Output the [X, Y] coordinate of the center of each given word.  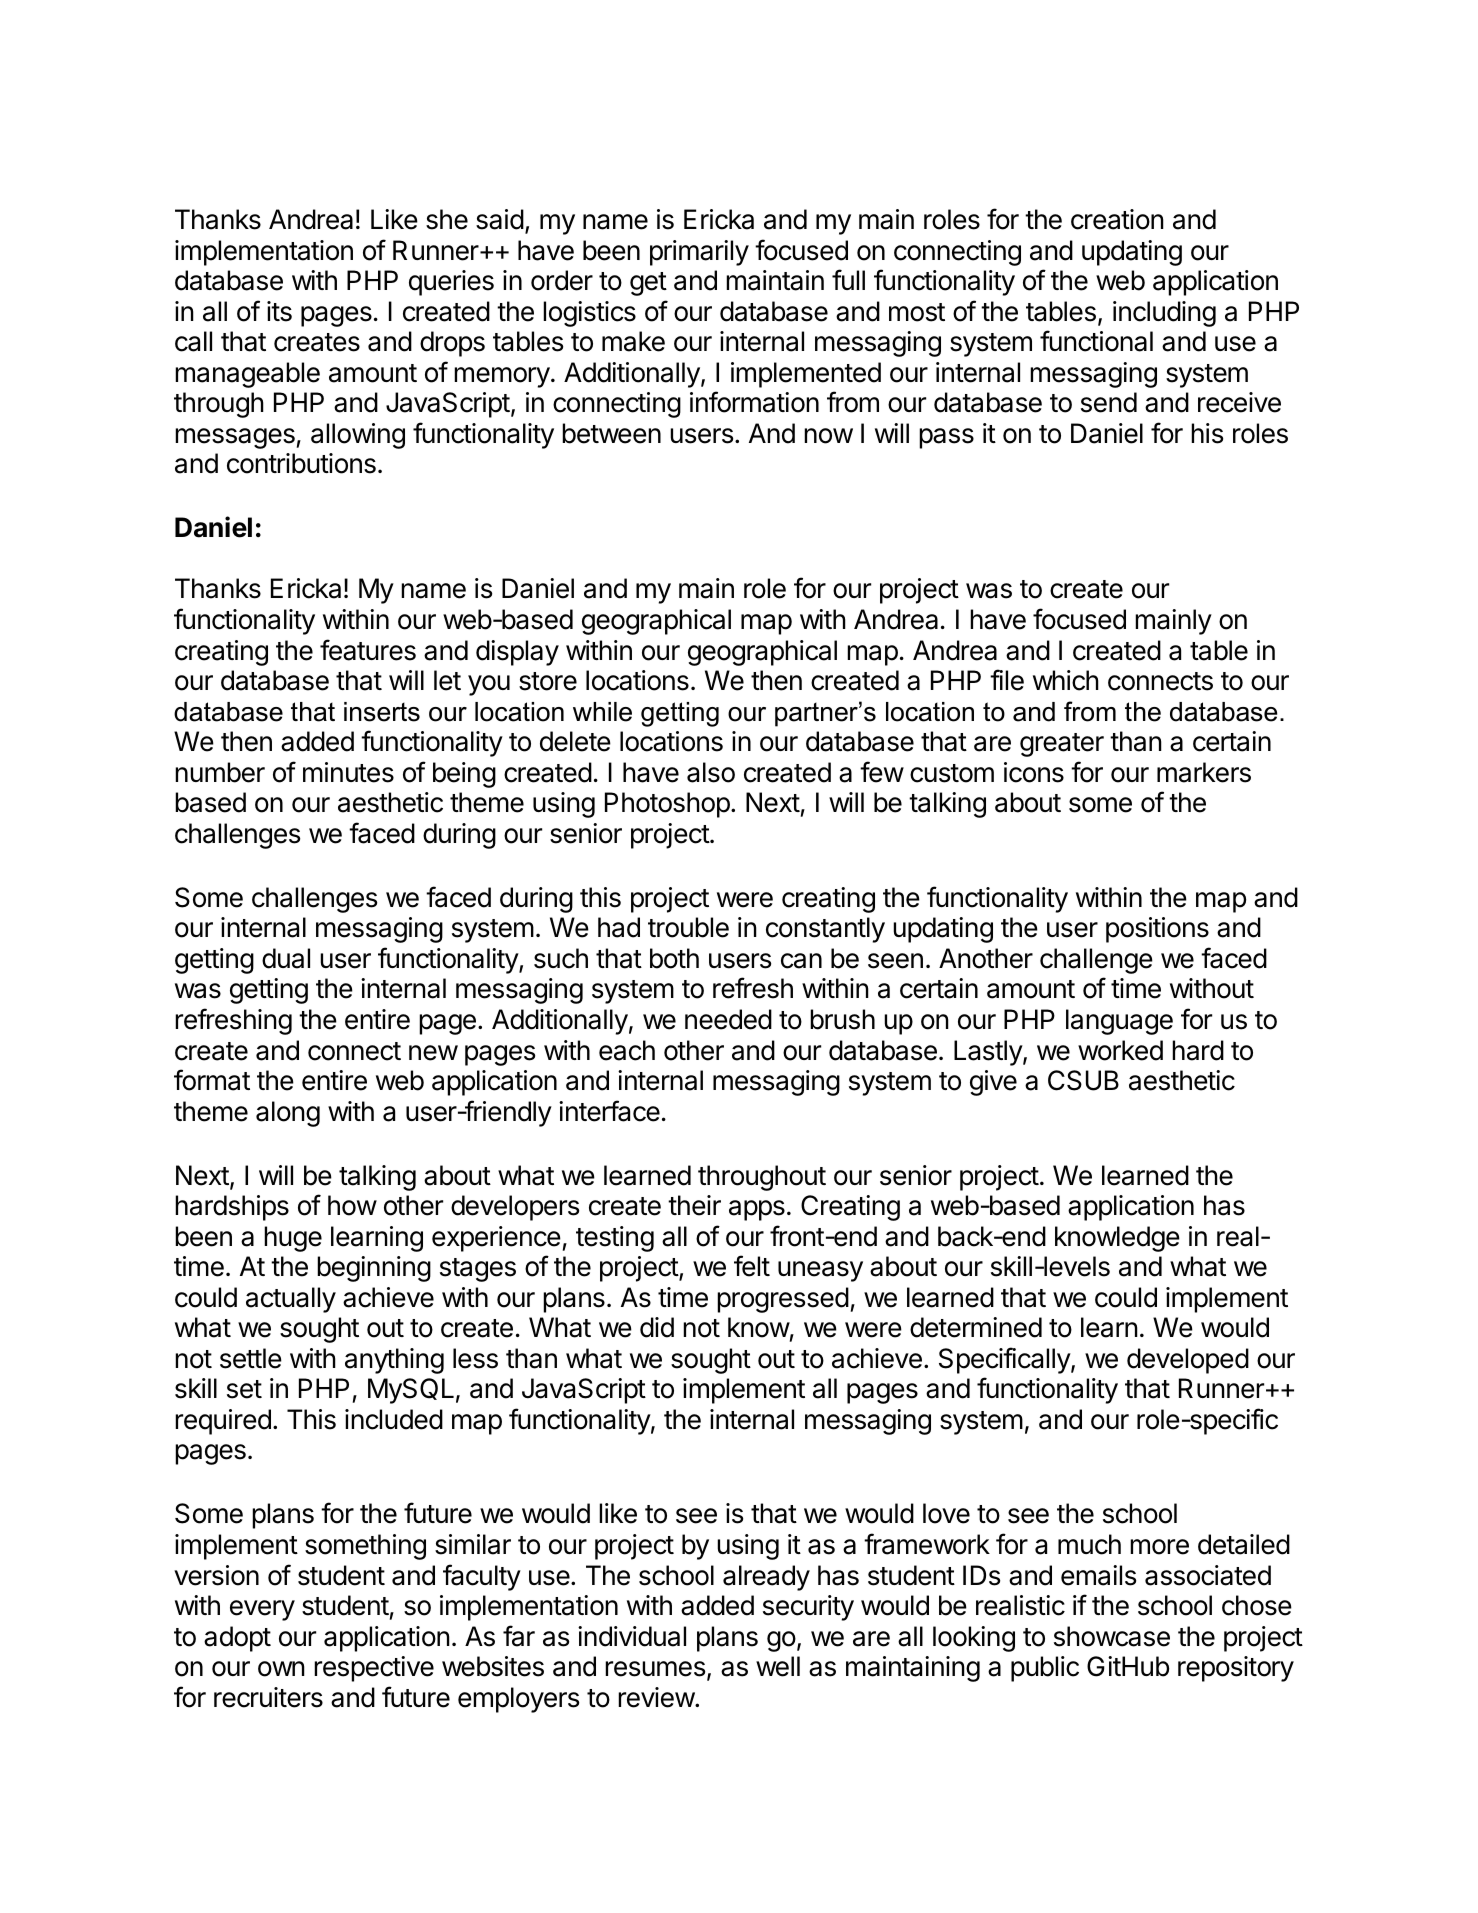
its [279, 311]
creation [1117, 219]
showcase [1112, 1636]
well [778, 1666]
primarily [699, 253]
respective [374, 1669]
